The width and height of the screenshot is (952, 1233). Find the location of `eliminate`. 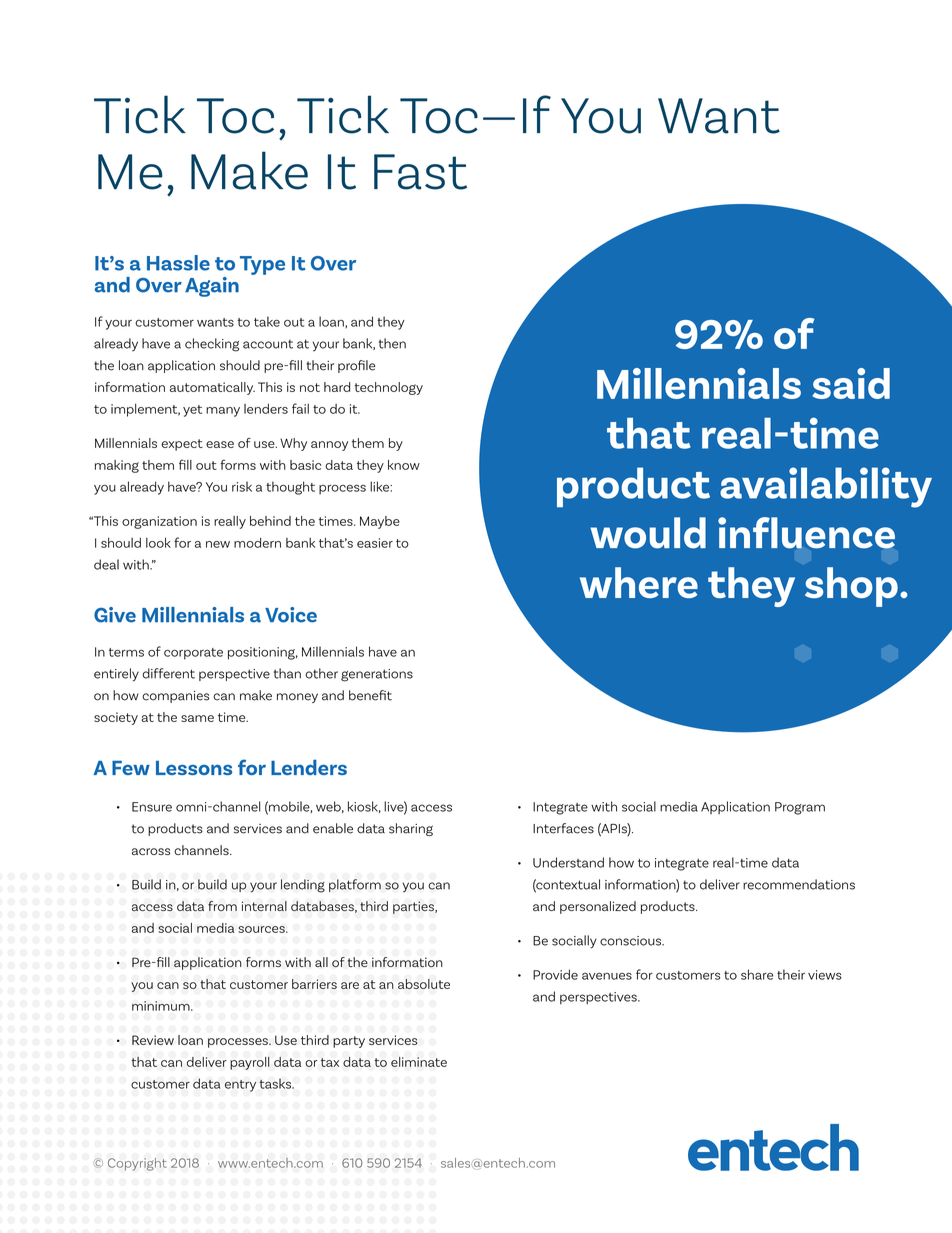

eliminate is located at coordinates (419, 1062).
